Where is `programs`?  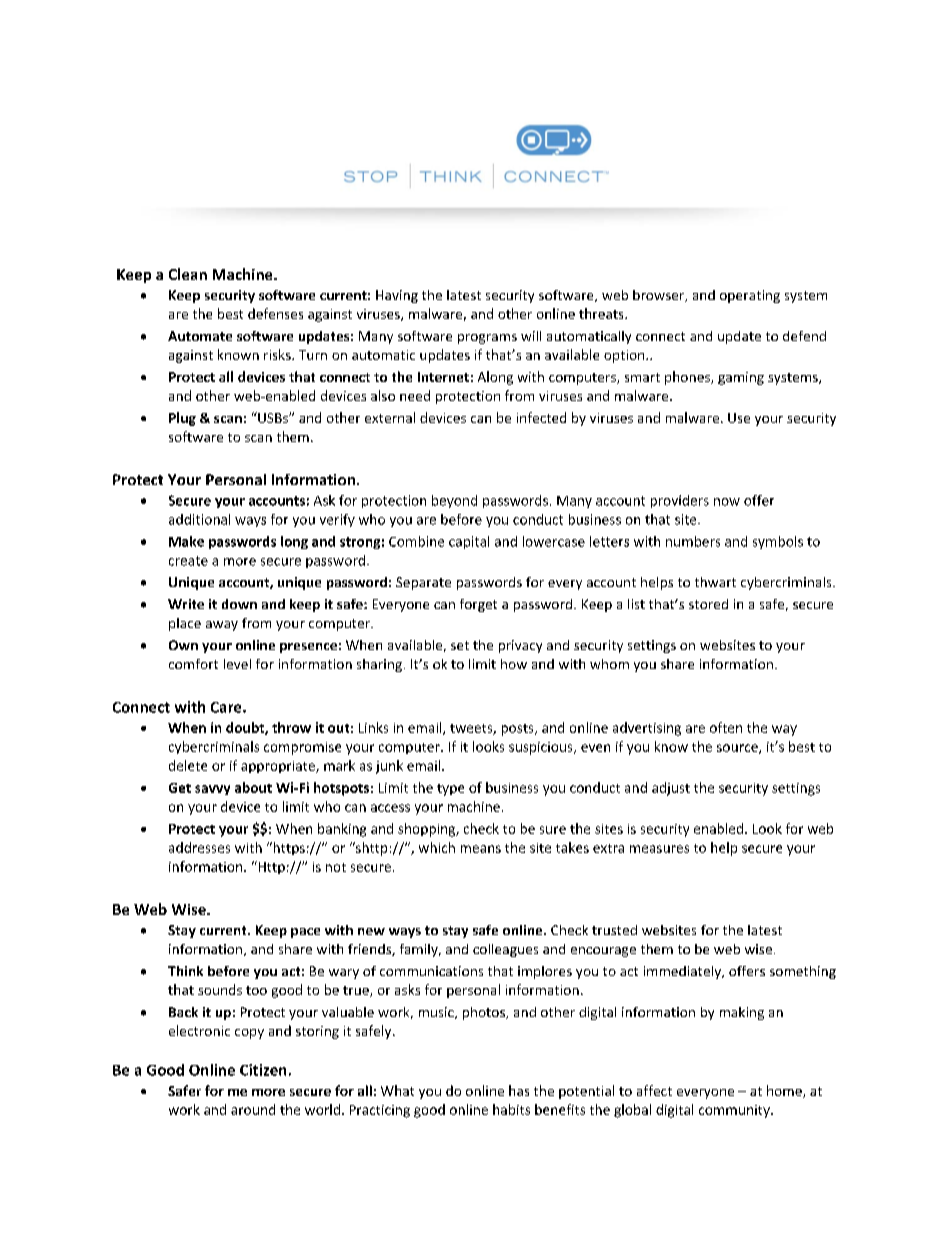 programs is located at coordinates (487, 339).
